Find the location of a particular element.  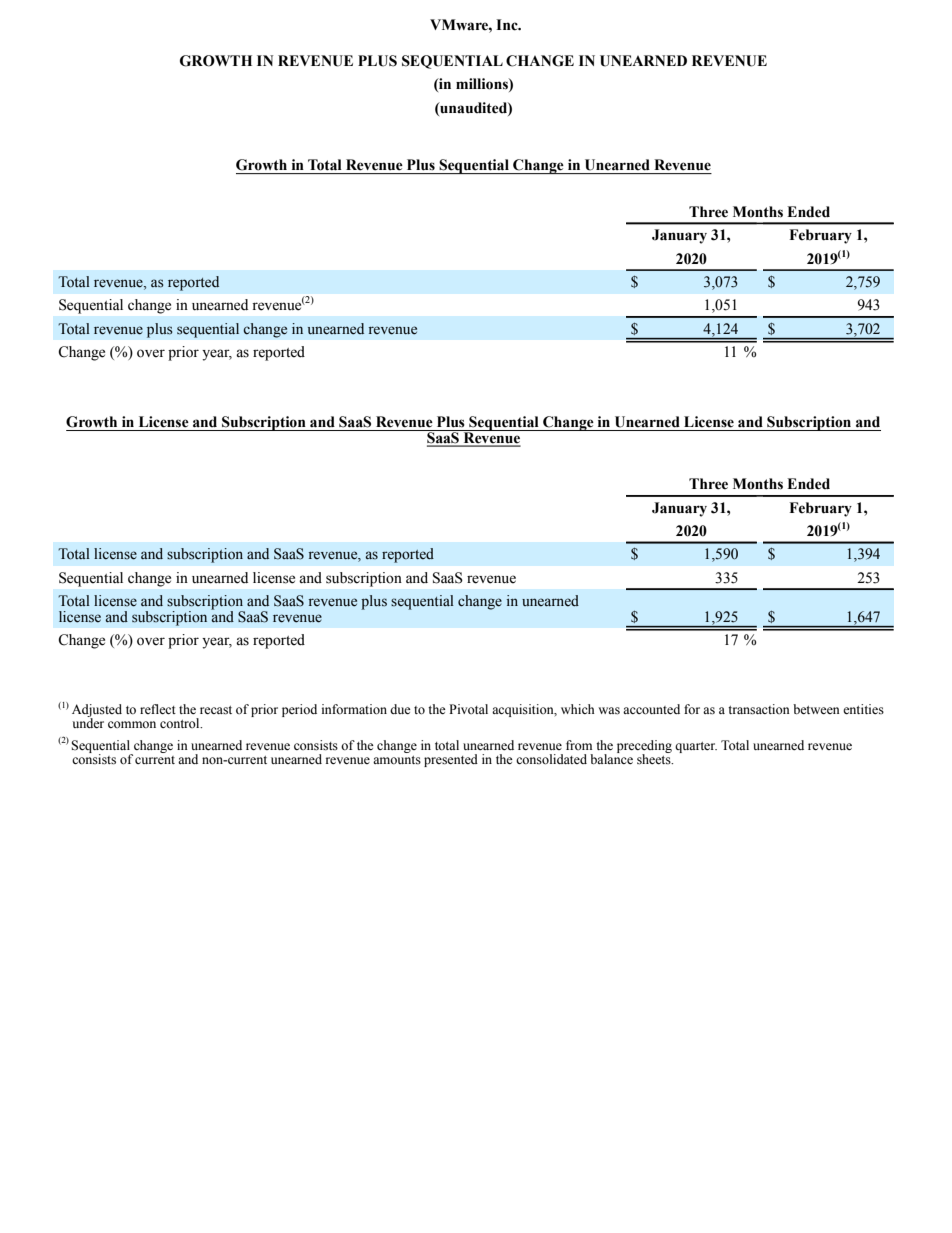

due is located at coordinates (400, 709).
